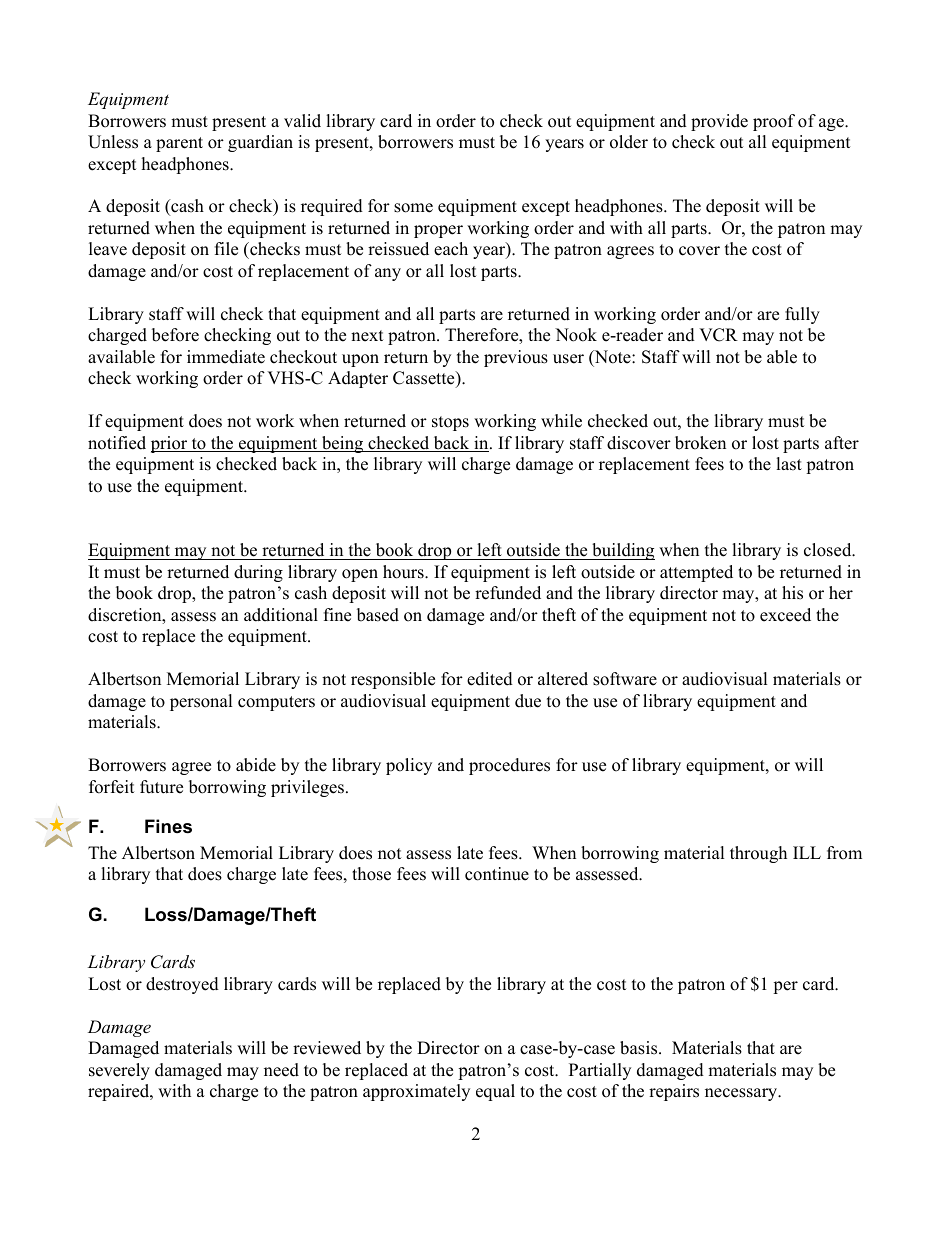 The width and height of the document is (952, 1233). What do you see at coordinates (508, 593) in the document?
I see `refunded` at bounding box center [508, 593].
